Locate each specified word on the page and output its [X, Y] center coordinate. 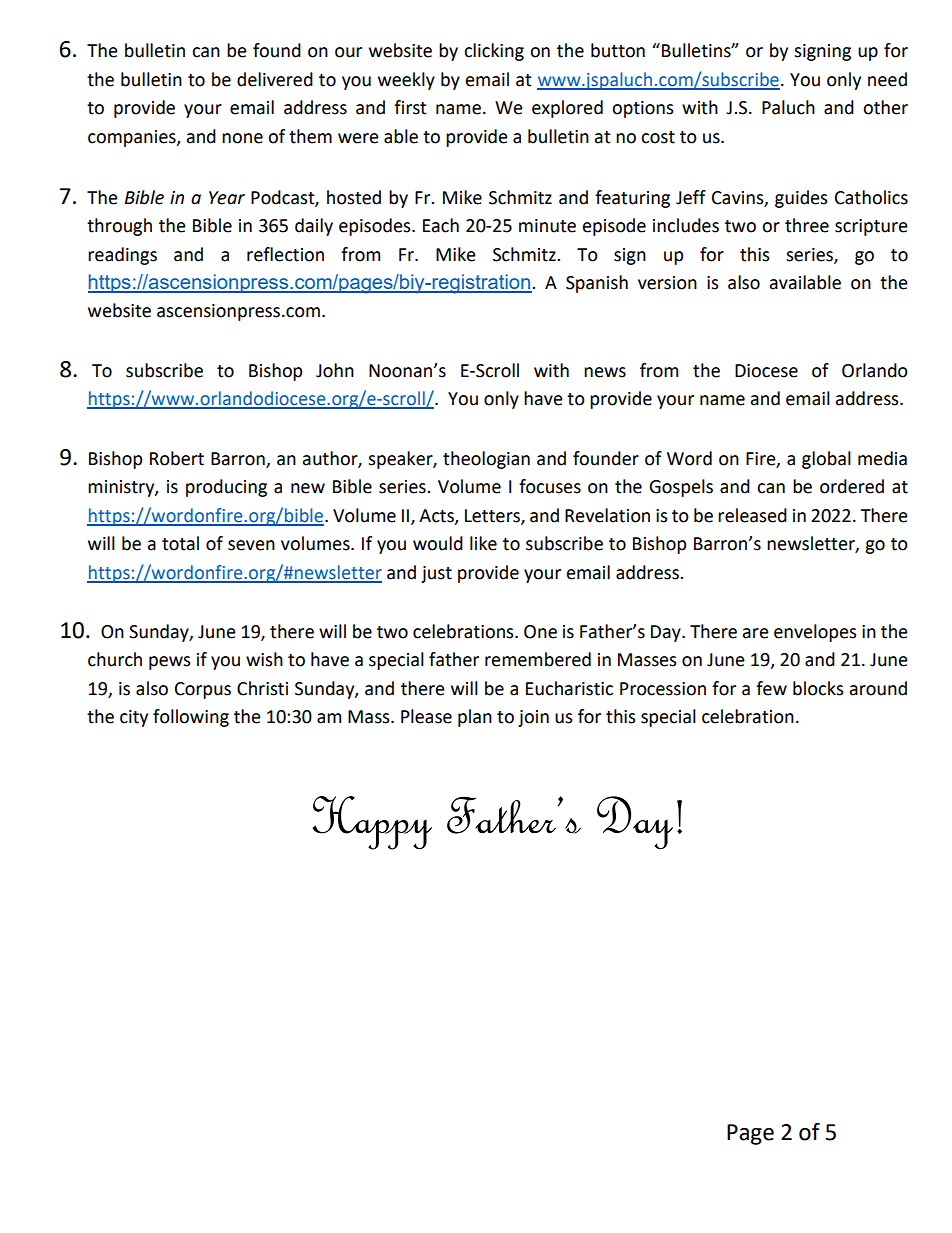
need [887, 79]
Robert [177, 458]
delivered [275, 79]
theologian [486, 460]
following [191, 718]
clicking [494, 52]
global [826, 460]
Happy [372, 823]
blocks [818, 688]
